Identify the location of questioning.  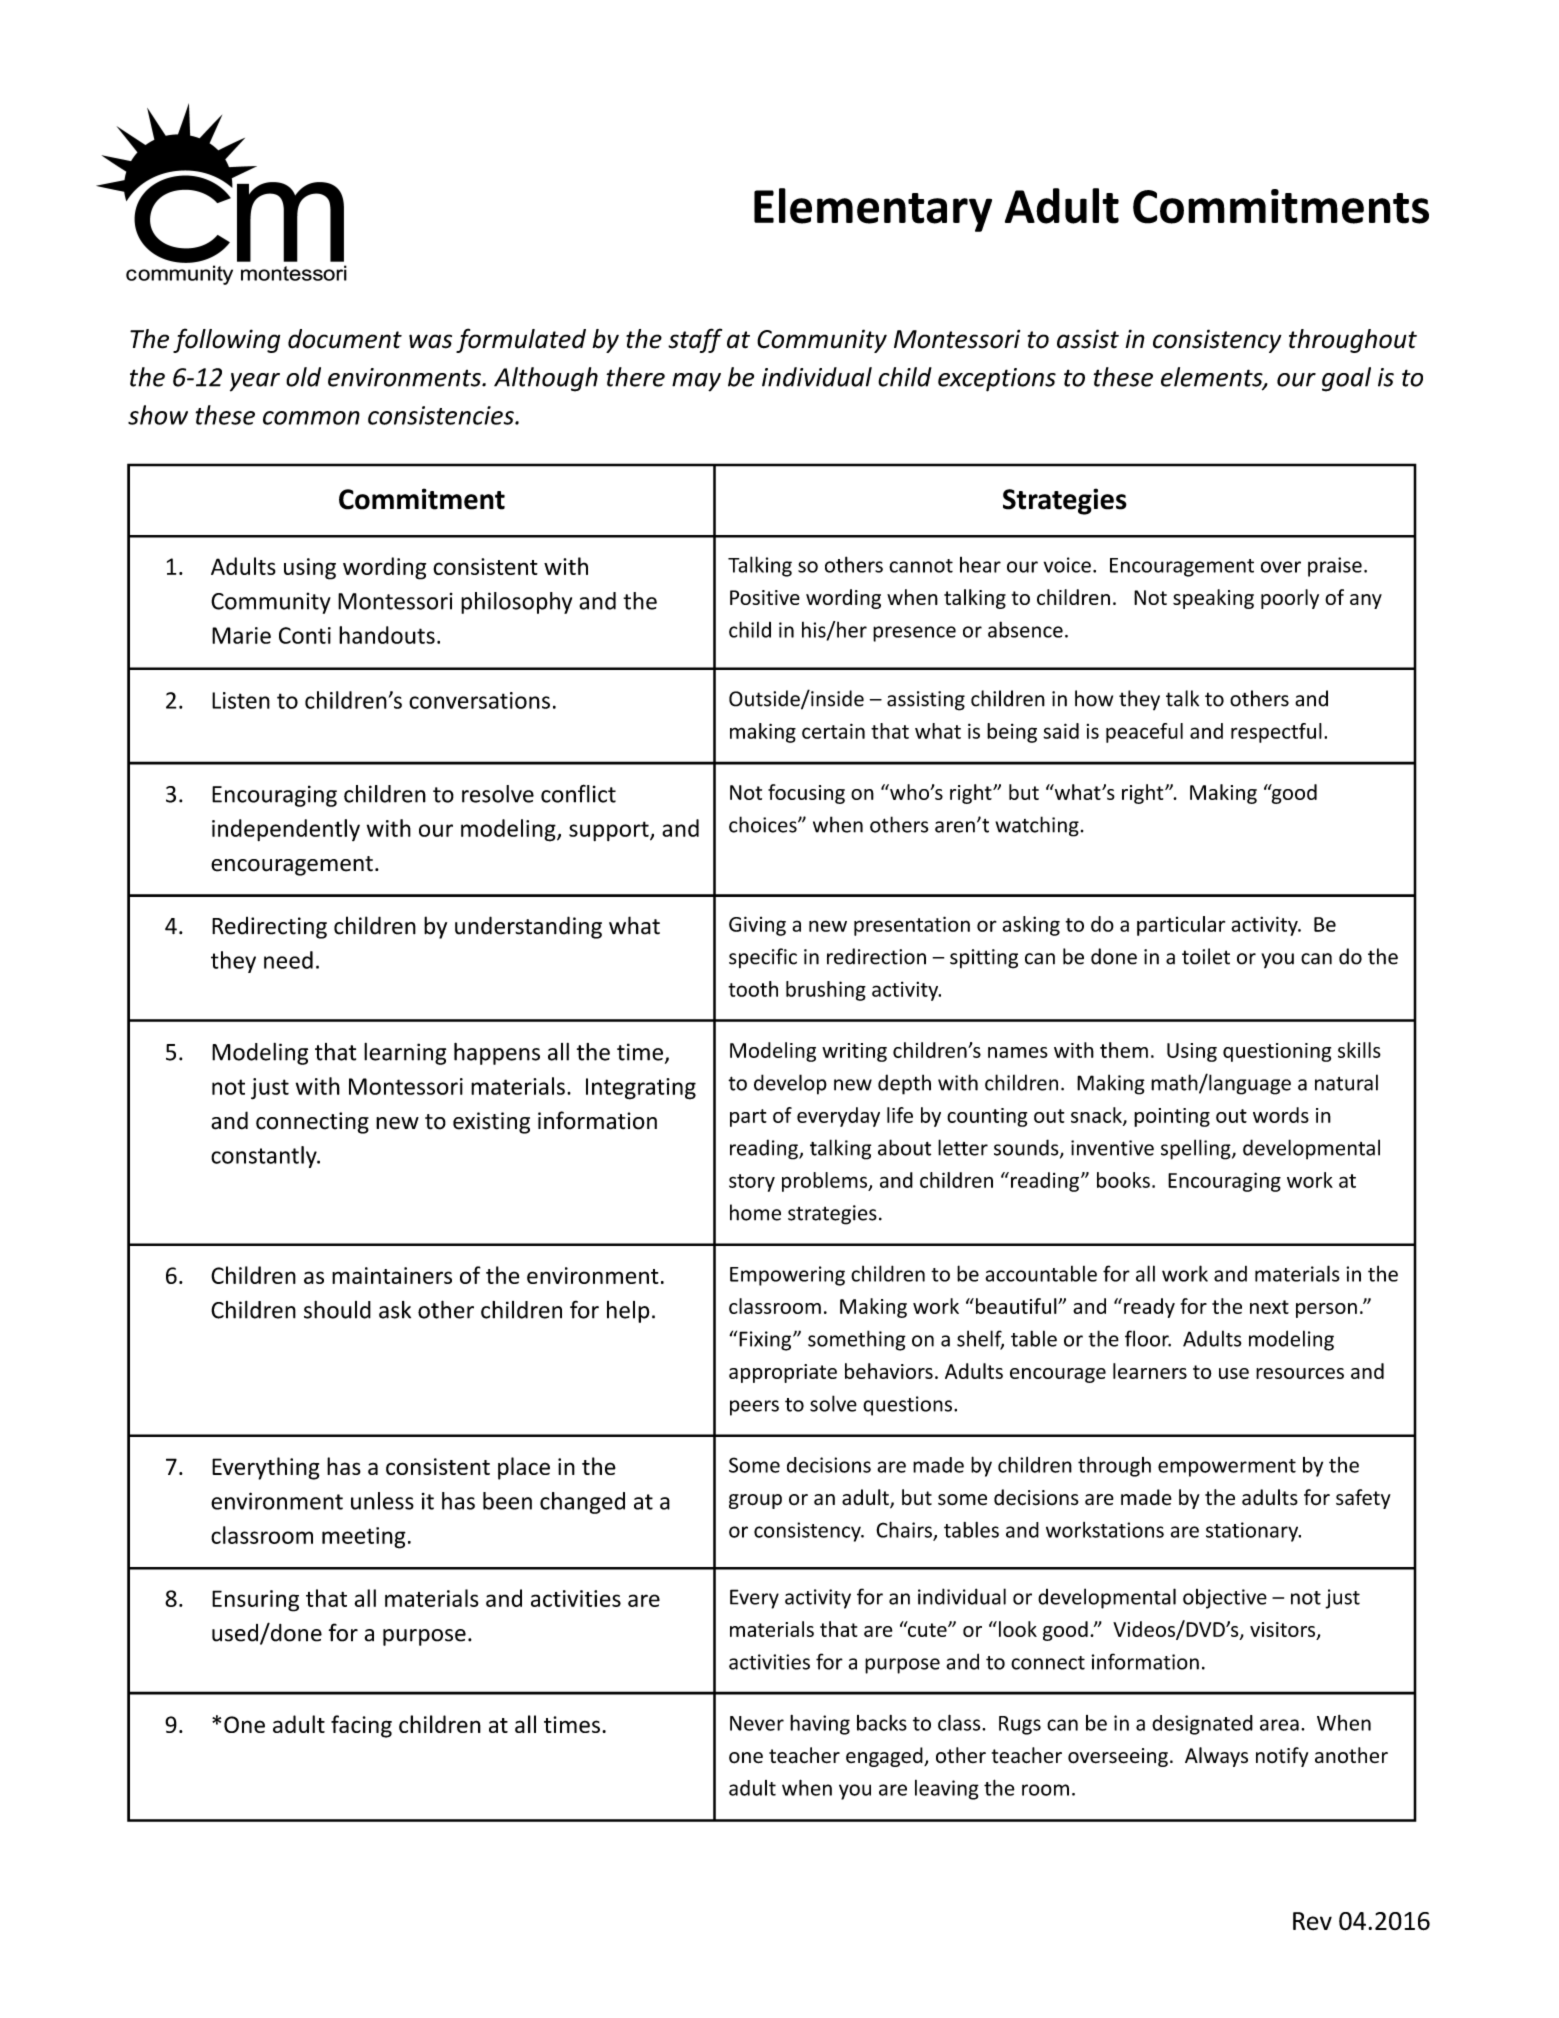
(1277, 1052).
